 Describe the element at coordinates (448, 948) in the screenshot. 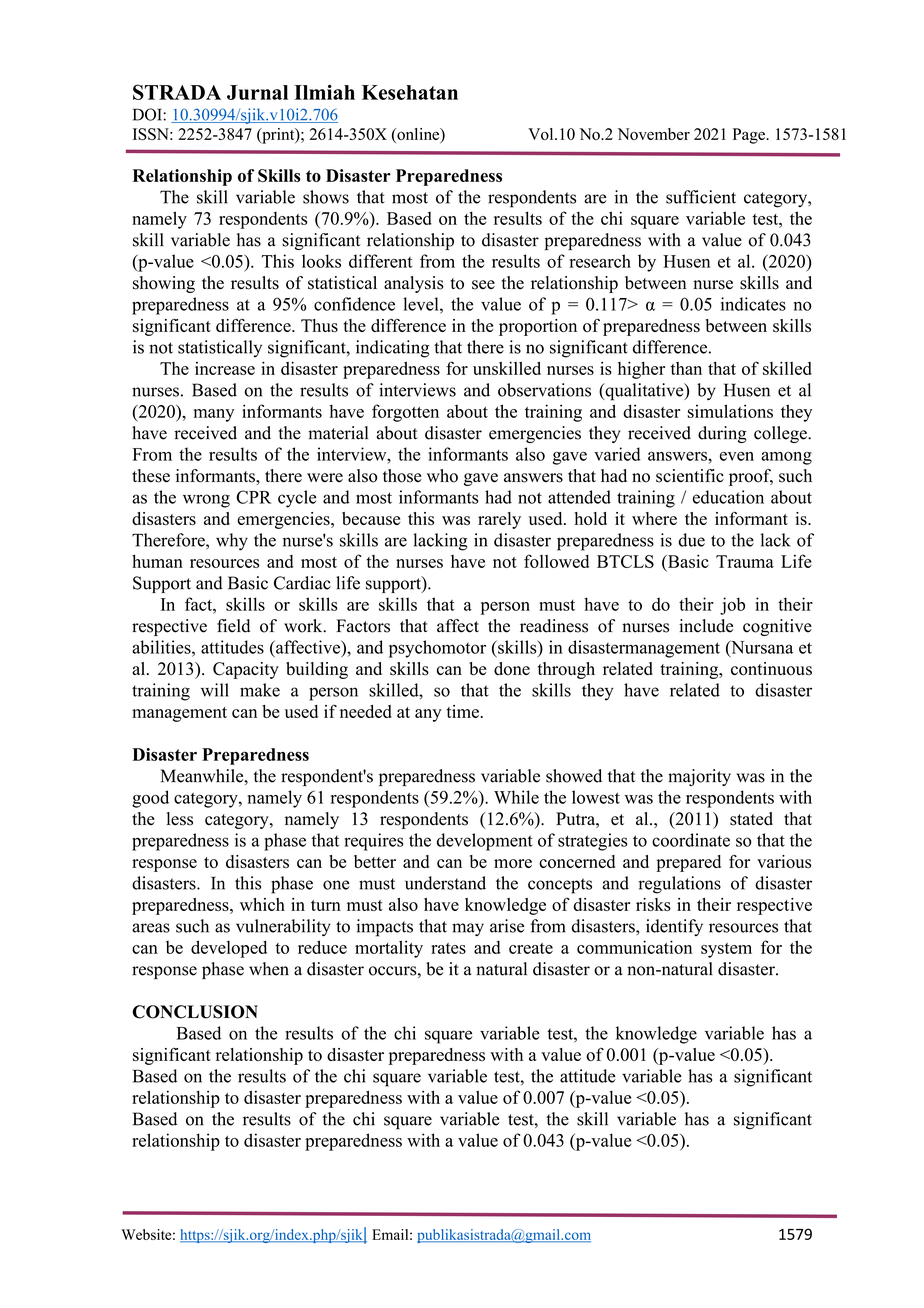

I see `rates` at that location.
